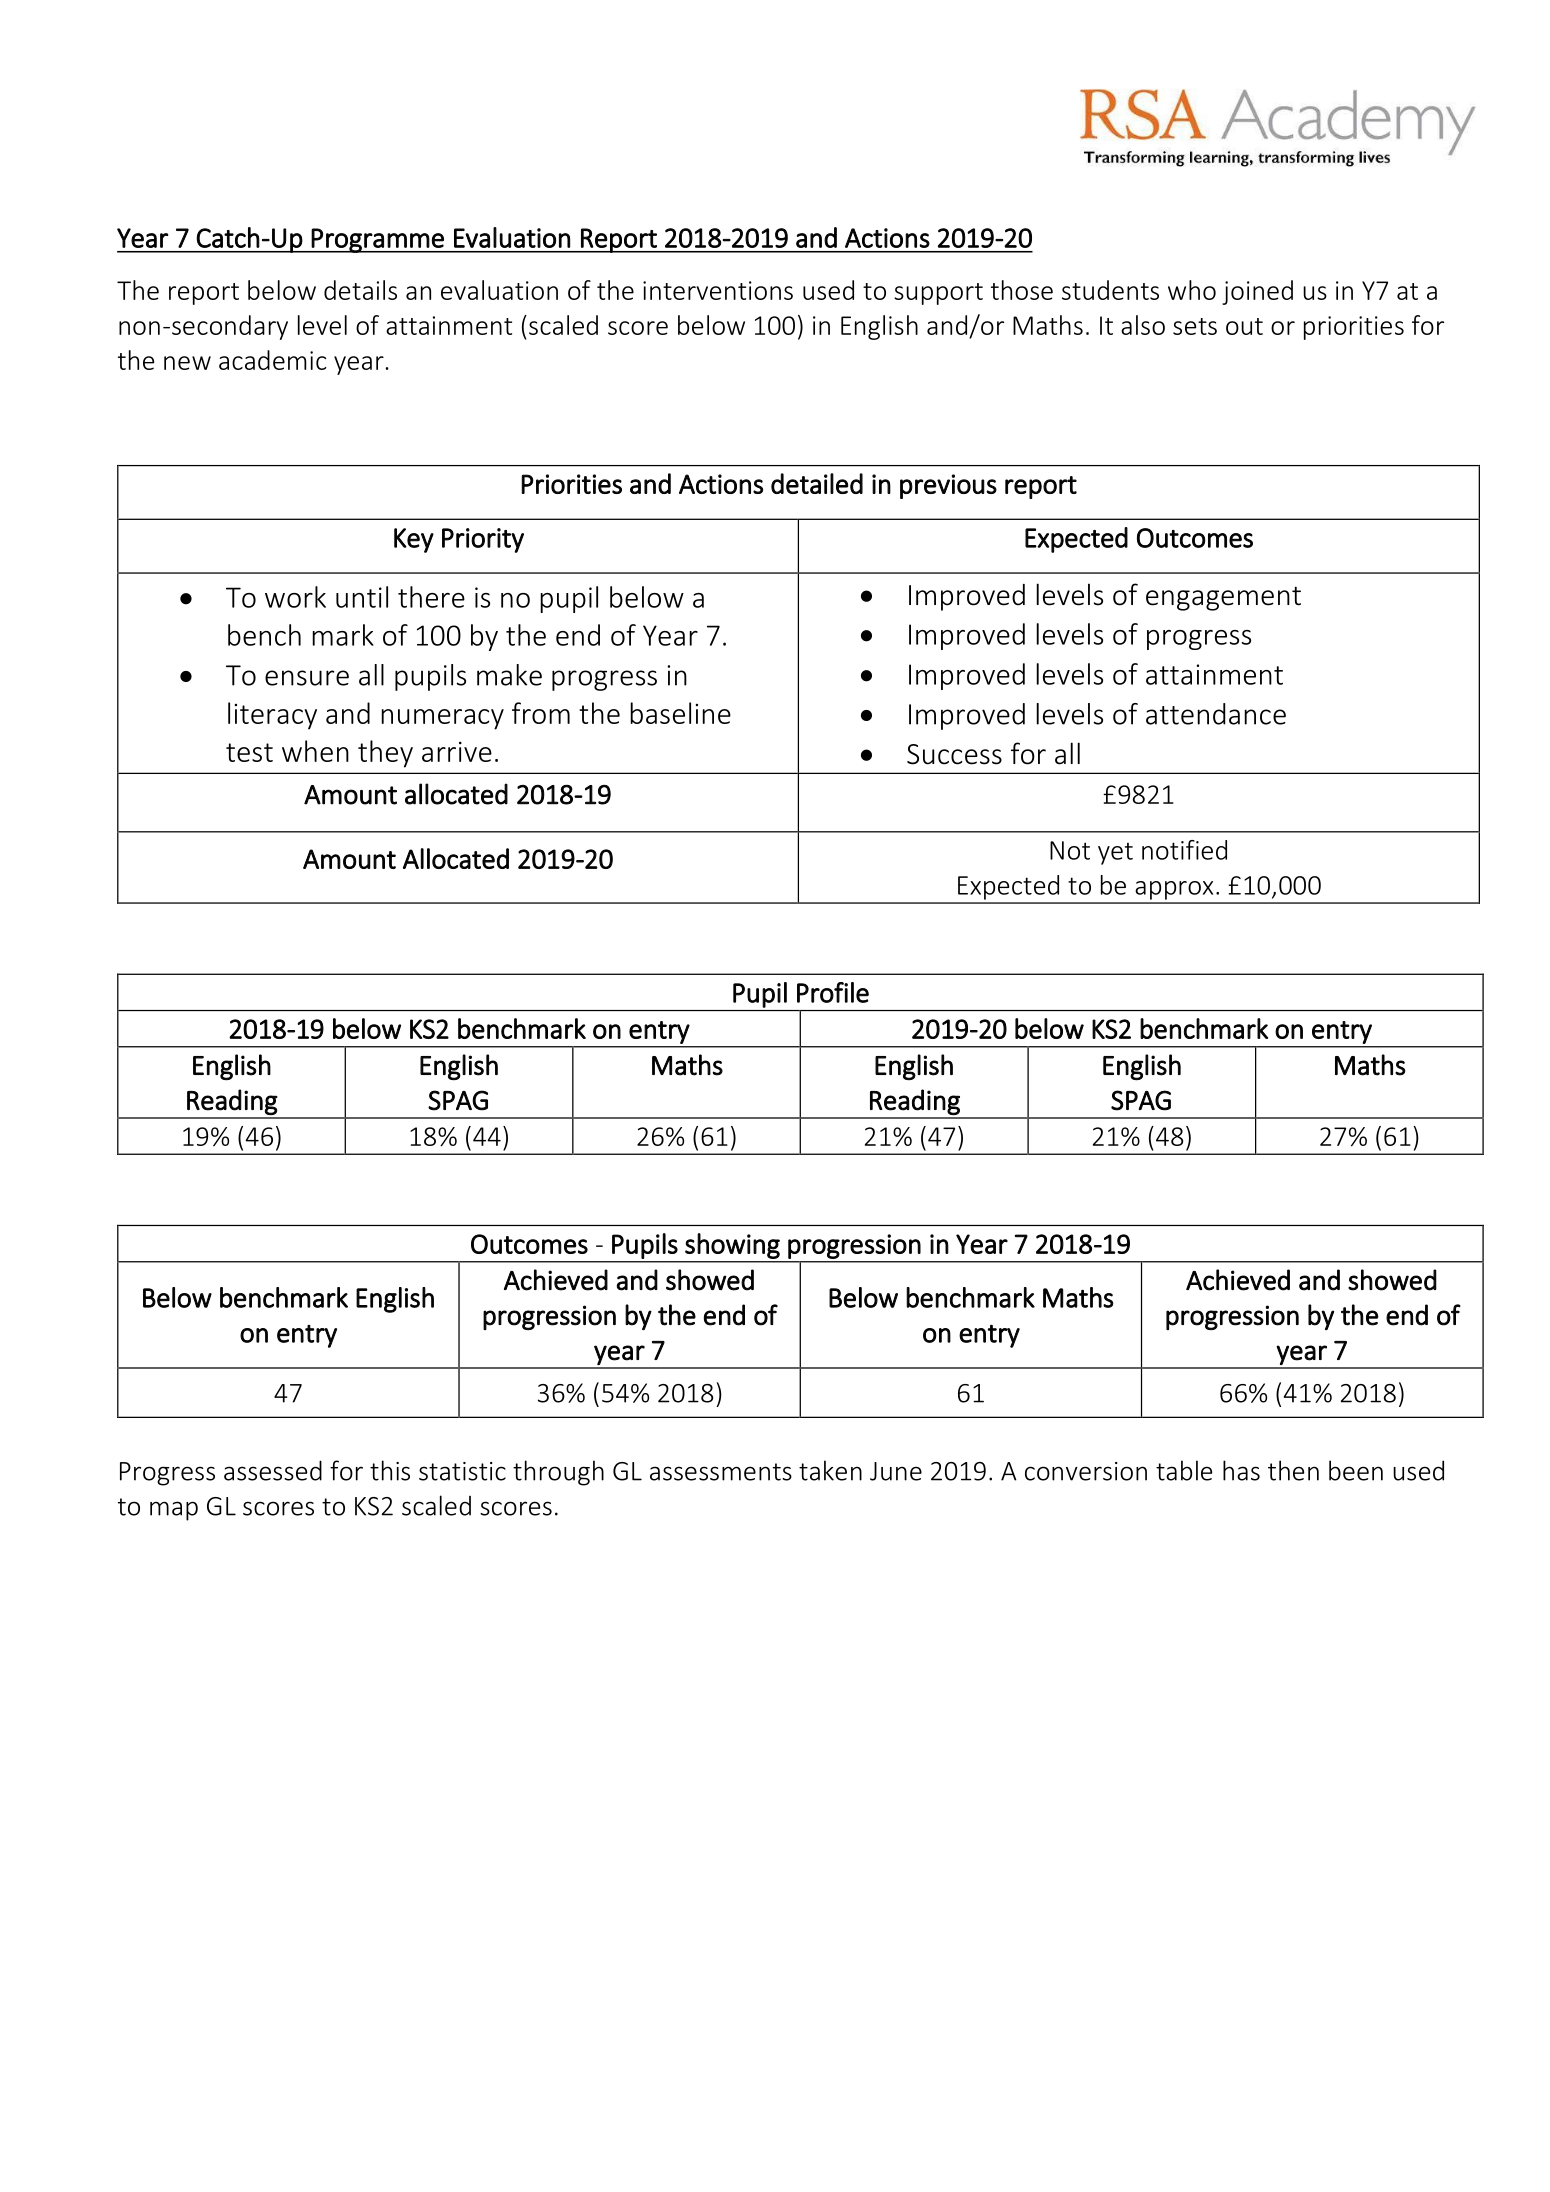 This image has width=1550, height=2192. Describe the element at coordinates (830, 1470) in the image. I see `taken` at that location.
